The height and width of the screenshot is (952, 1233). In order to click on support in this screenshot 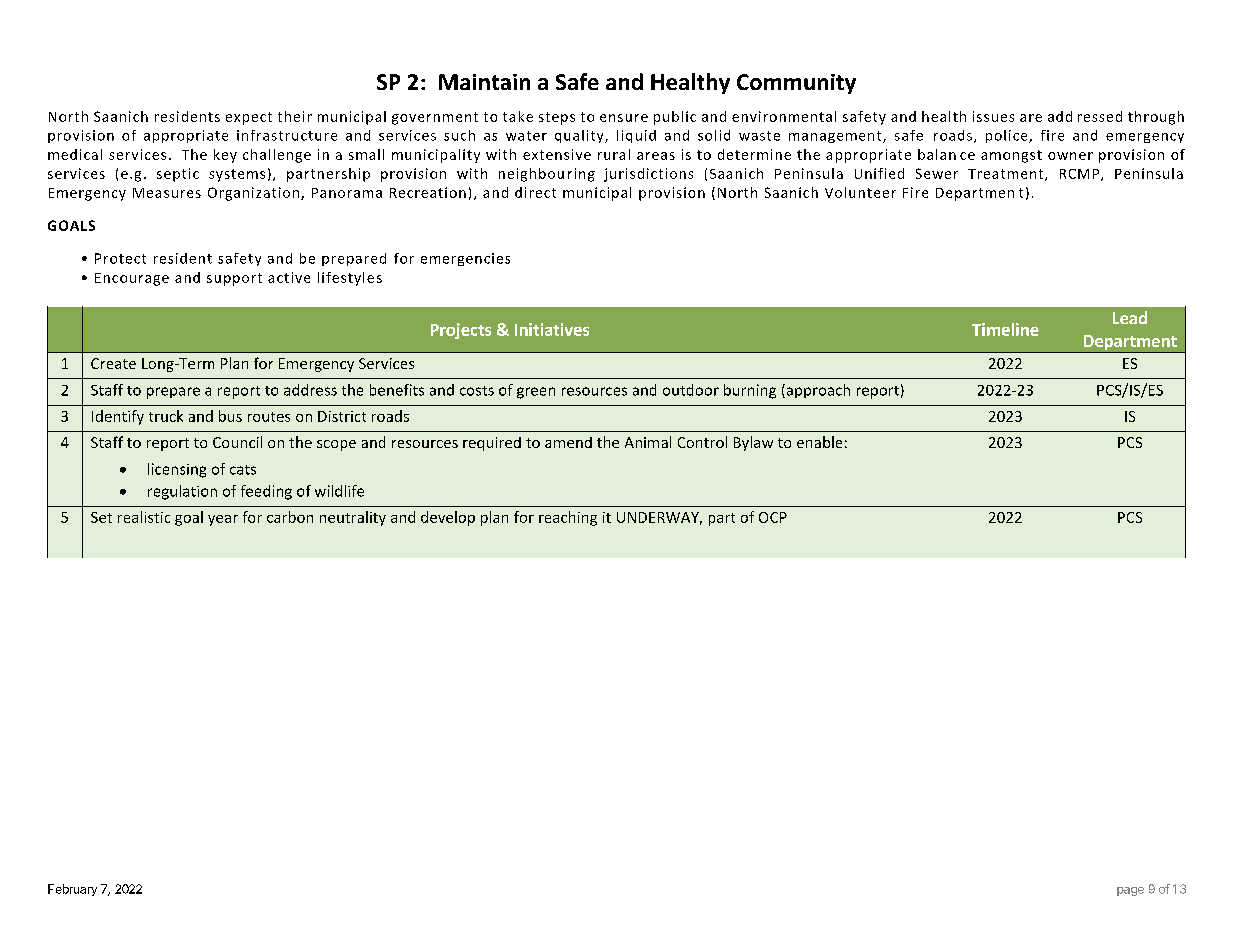, I will do `click(234, 279)`.
